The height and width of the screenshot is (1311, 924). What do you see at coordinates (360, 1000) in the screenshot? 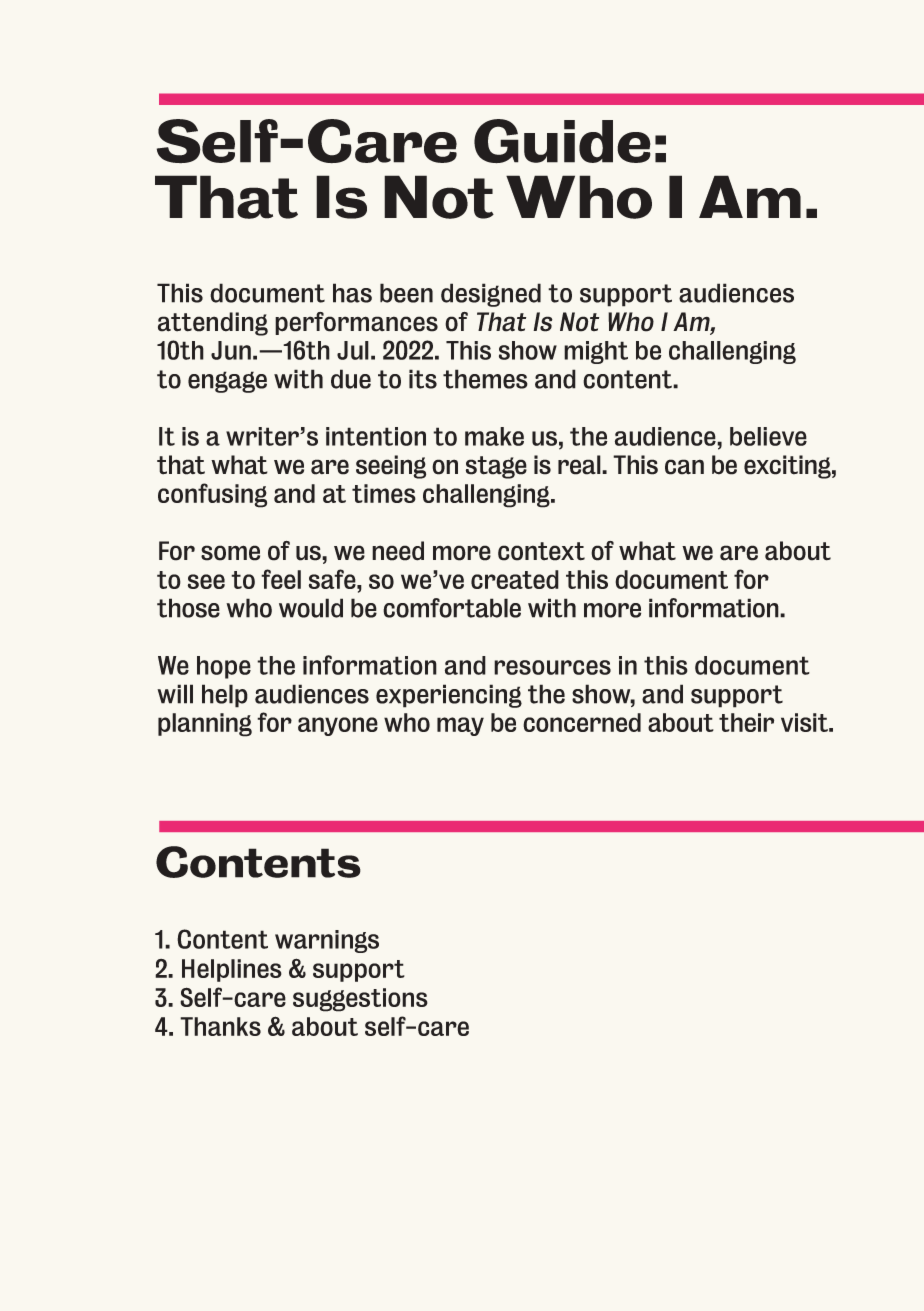
I see `suggestions` at bounding box center [360, 1000].
